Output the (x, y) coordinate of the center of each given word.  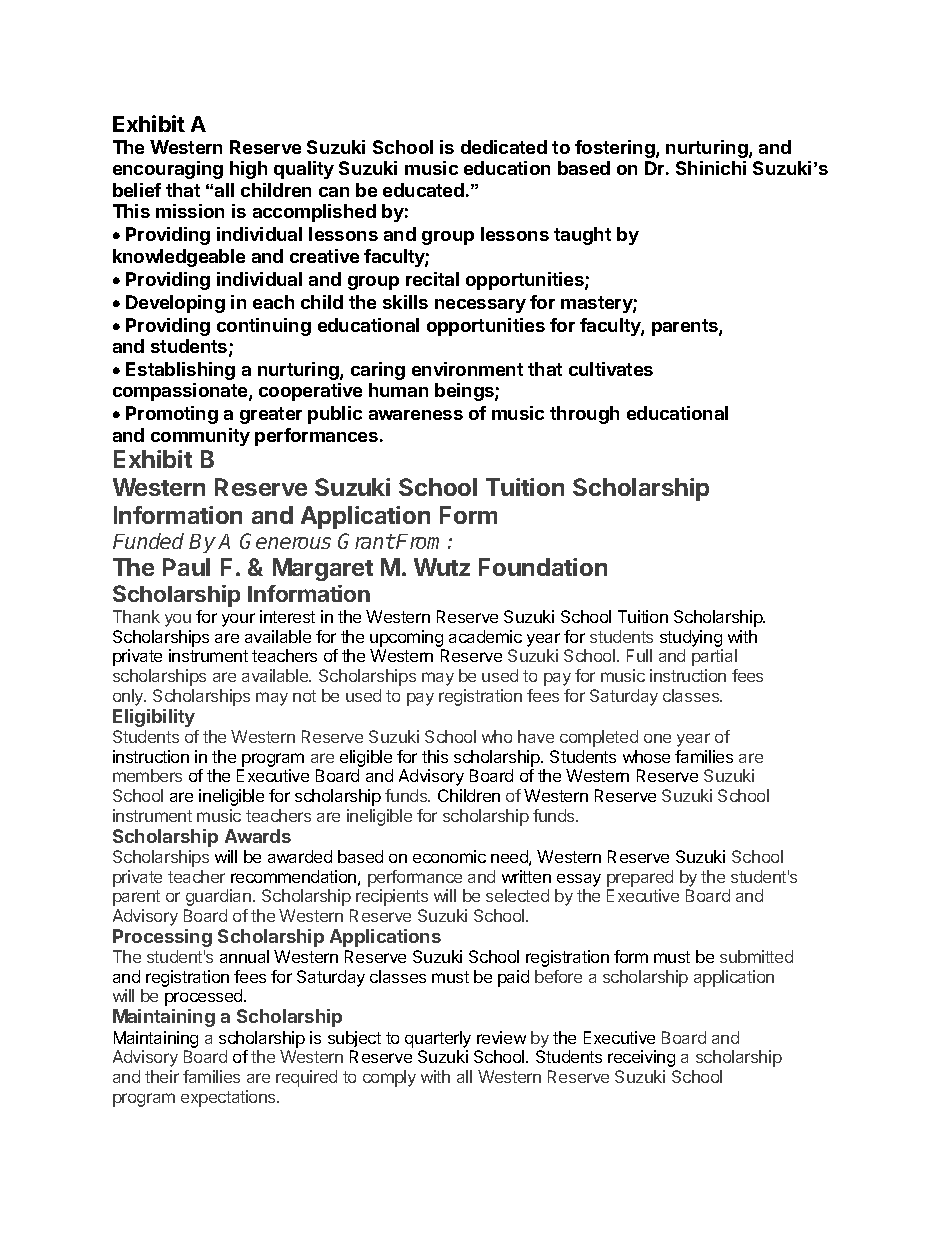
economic (449, 856)
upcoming (406, 638)
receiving (641, 1058)
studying (691, 638)
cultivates (611, 369)
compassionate (181, 392)
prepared (640, 878)
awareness (416, 415)
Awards (258, 836)
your (238, 620)
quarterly (438, 1039)
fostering (616, 149)
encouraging (168, 170)
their (162, 1076)
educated (423, 190)
